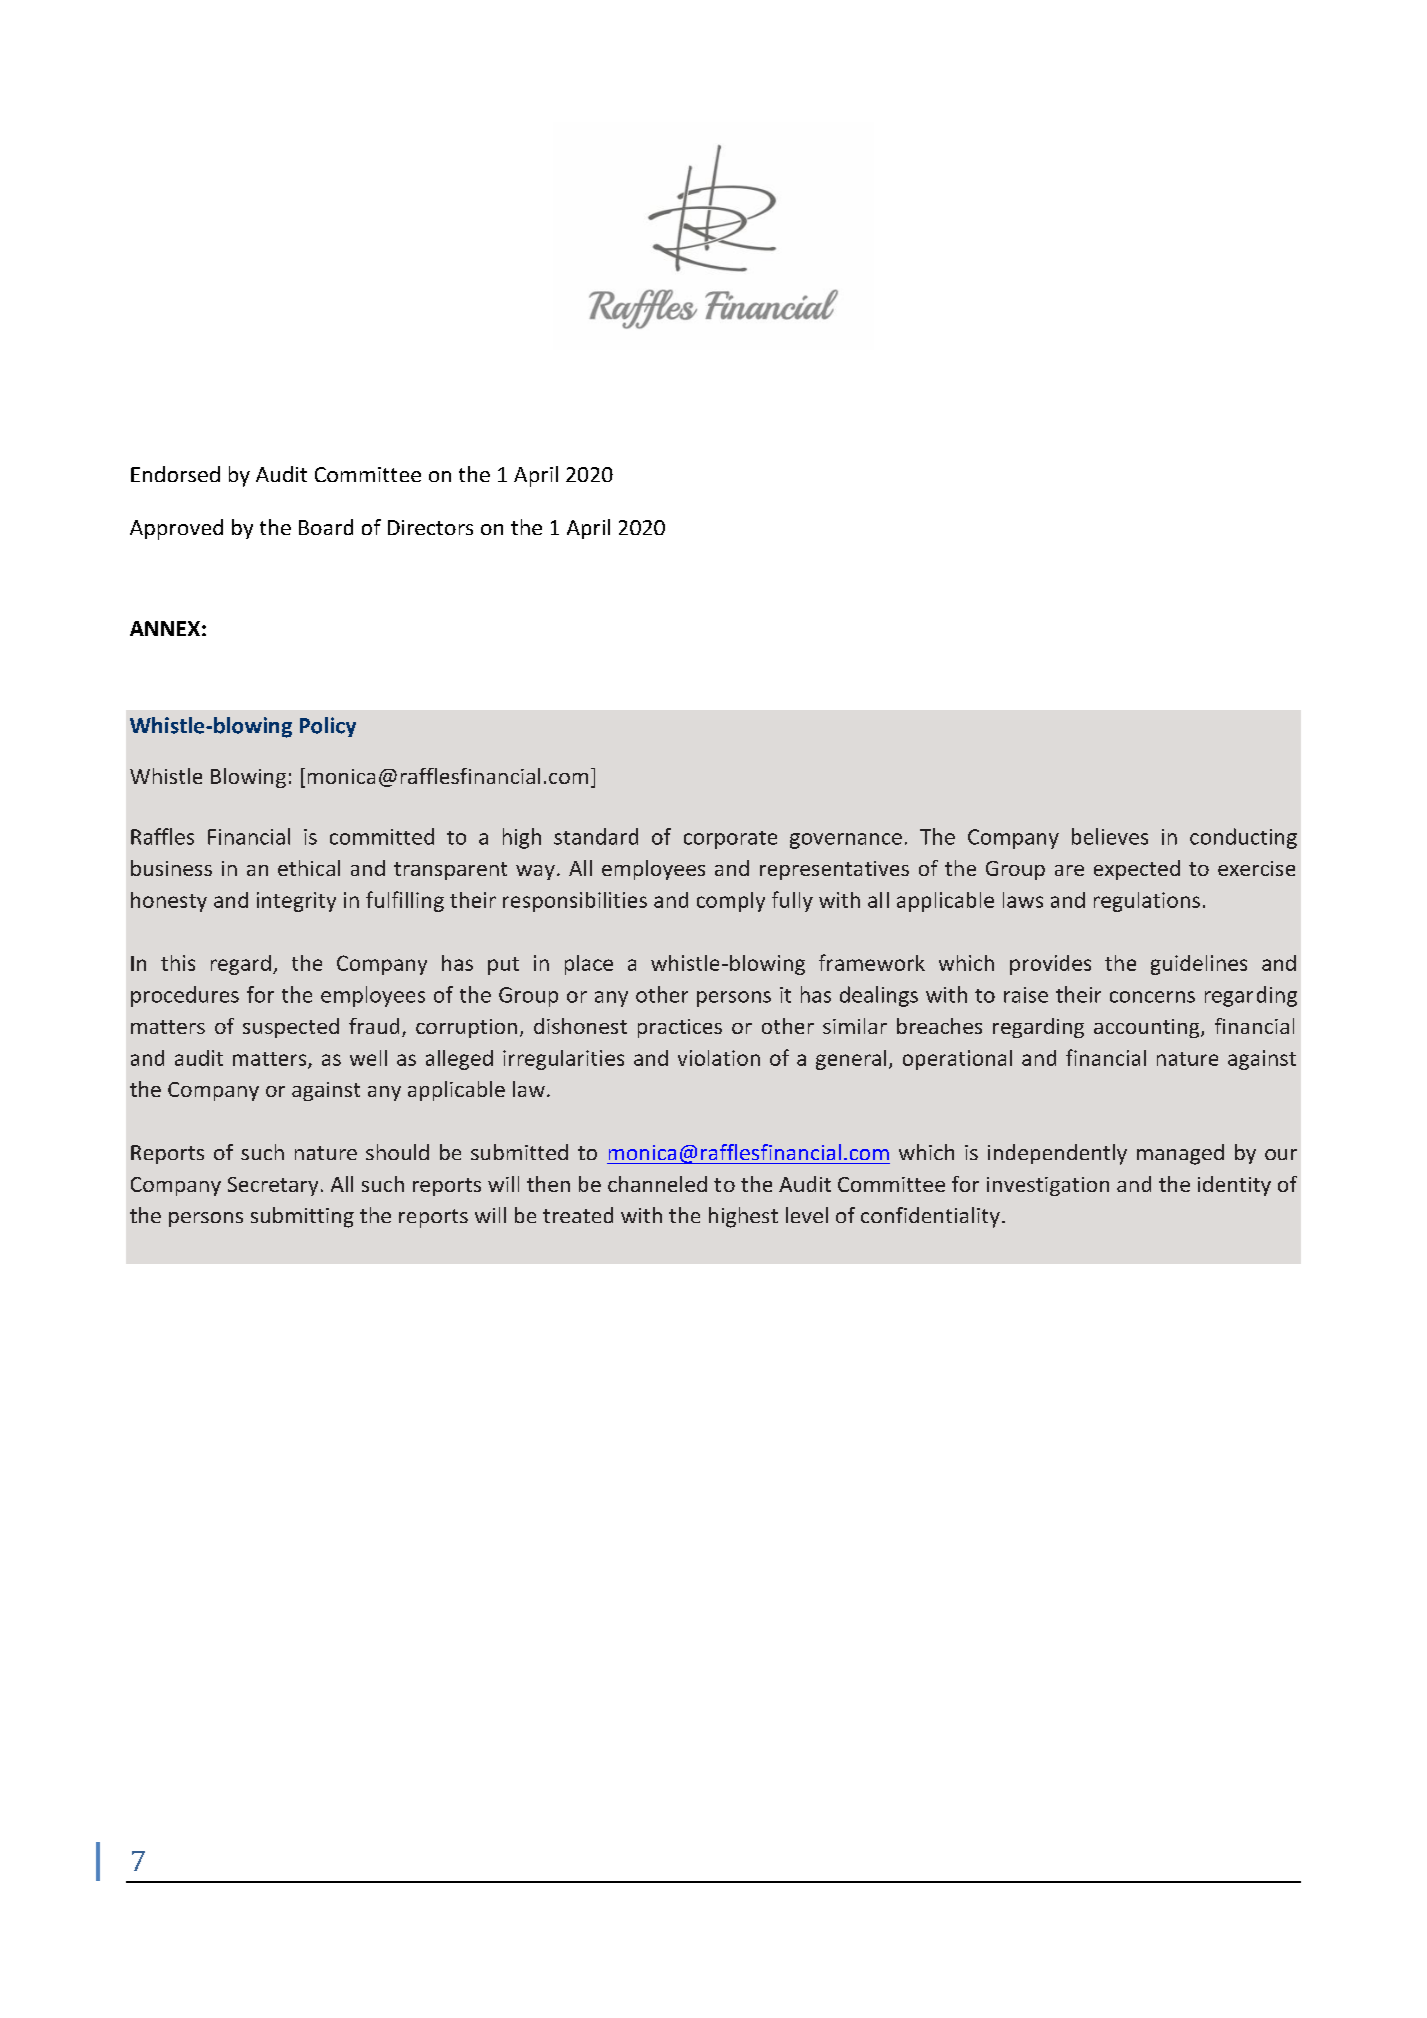 This screenshot has height=2018, width=1427. I want to click on committed, so click(382, 836).
